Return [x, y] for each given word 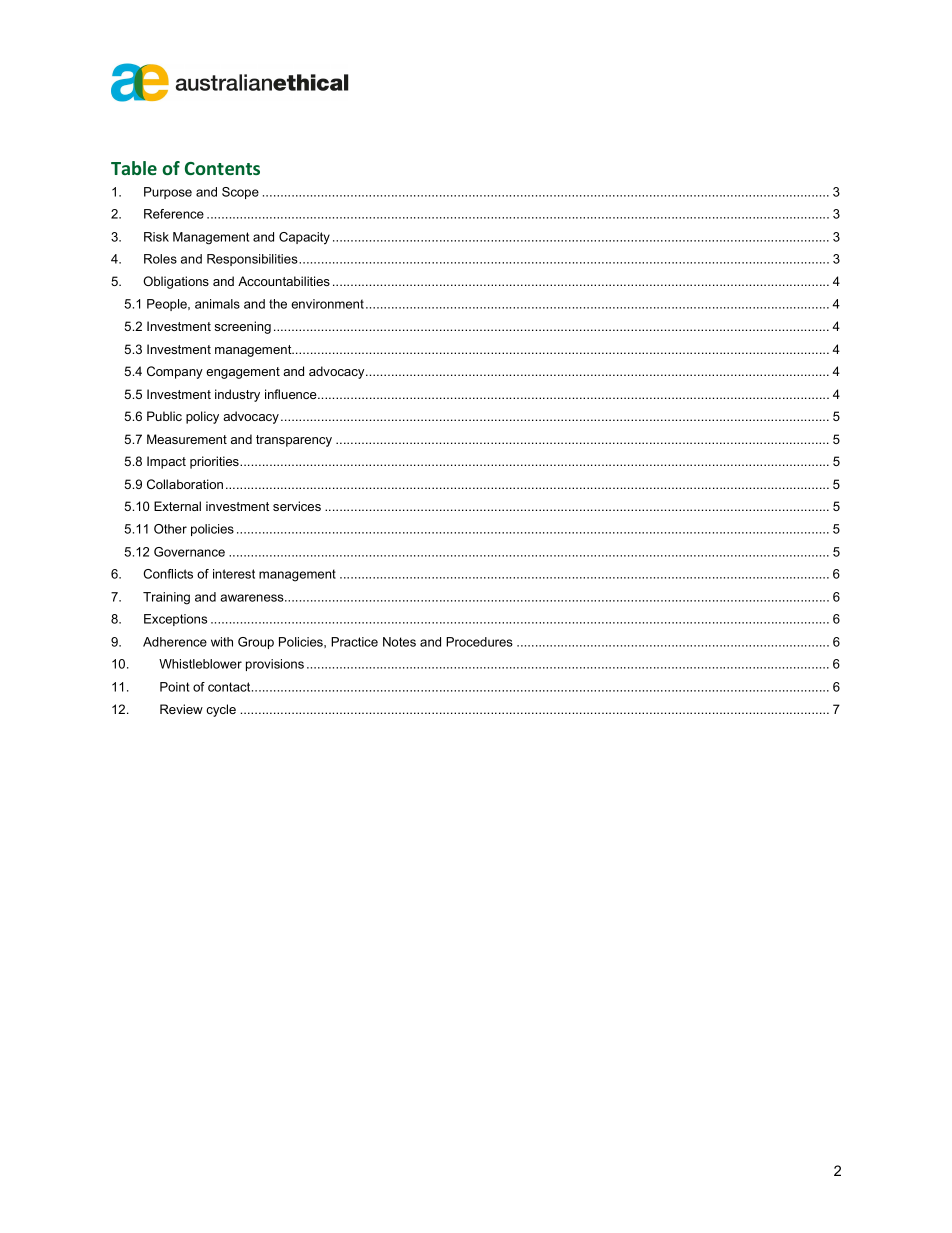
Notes [399, 642]
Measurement [187, 439]
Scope [240, 193]
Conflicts [168, 574]
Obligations [176, 282]
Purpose [168, 193]
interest [234, 574]
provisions [275, 665]
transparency [294, 441]
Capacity [304, 238]
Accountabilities [284, 281]
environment [327, 304]
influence [292, 394]
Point [175, 687]
